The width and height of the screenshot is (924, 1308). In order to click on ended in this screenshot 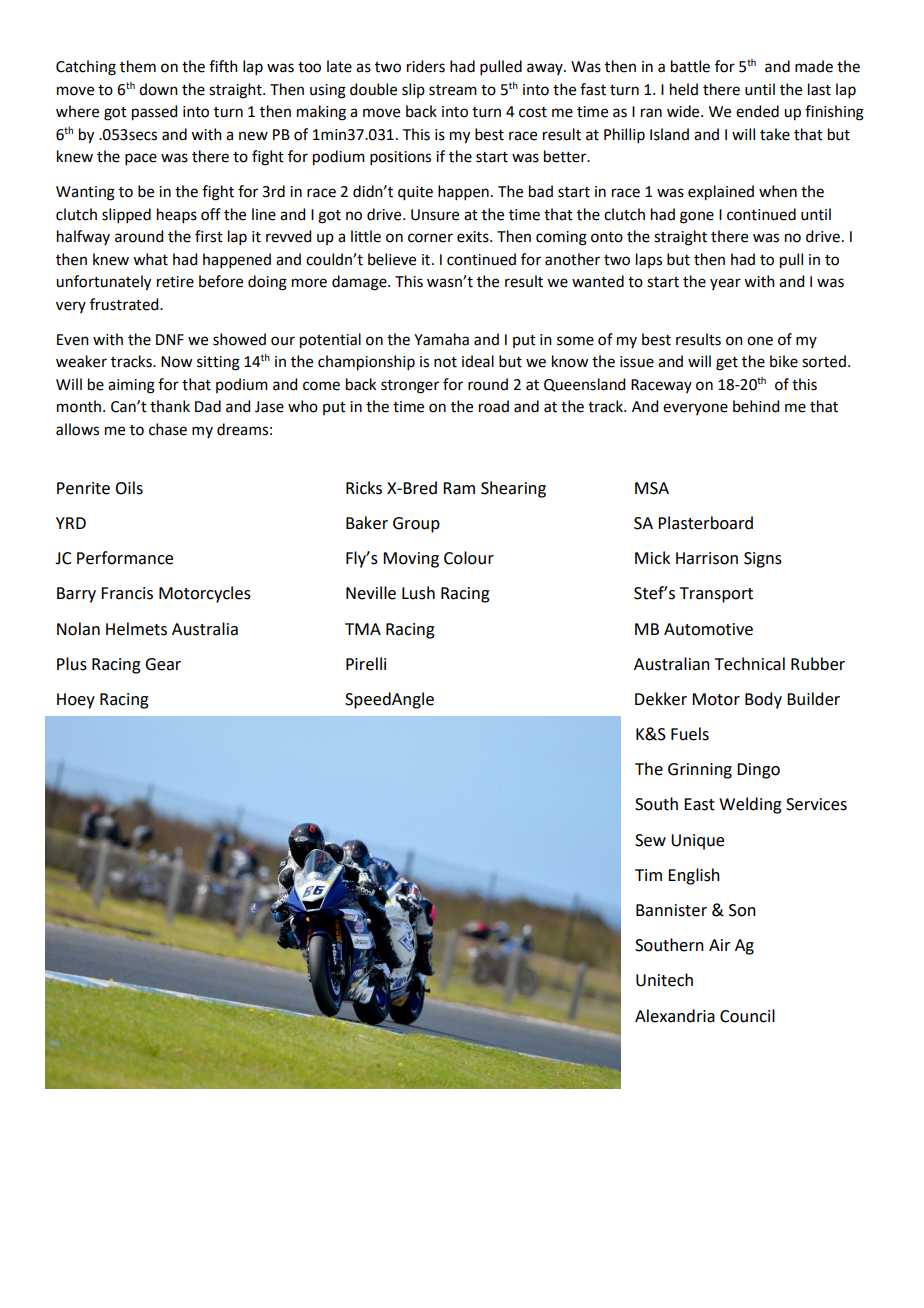, I will do `click(757, 111)`.
